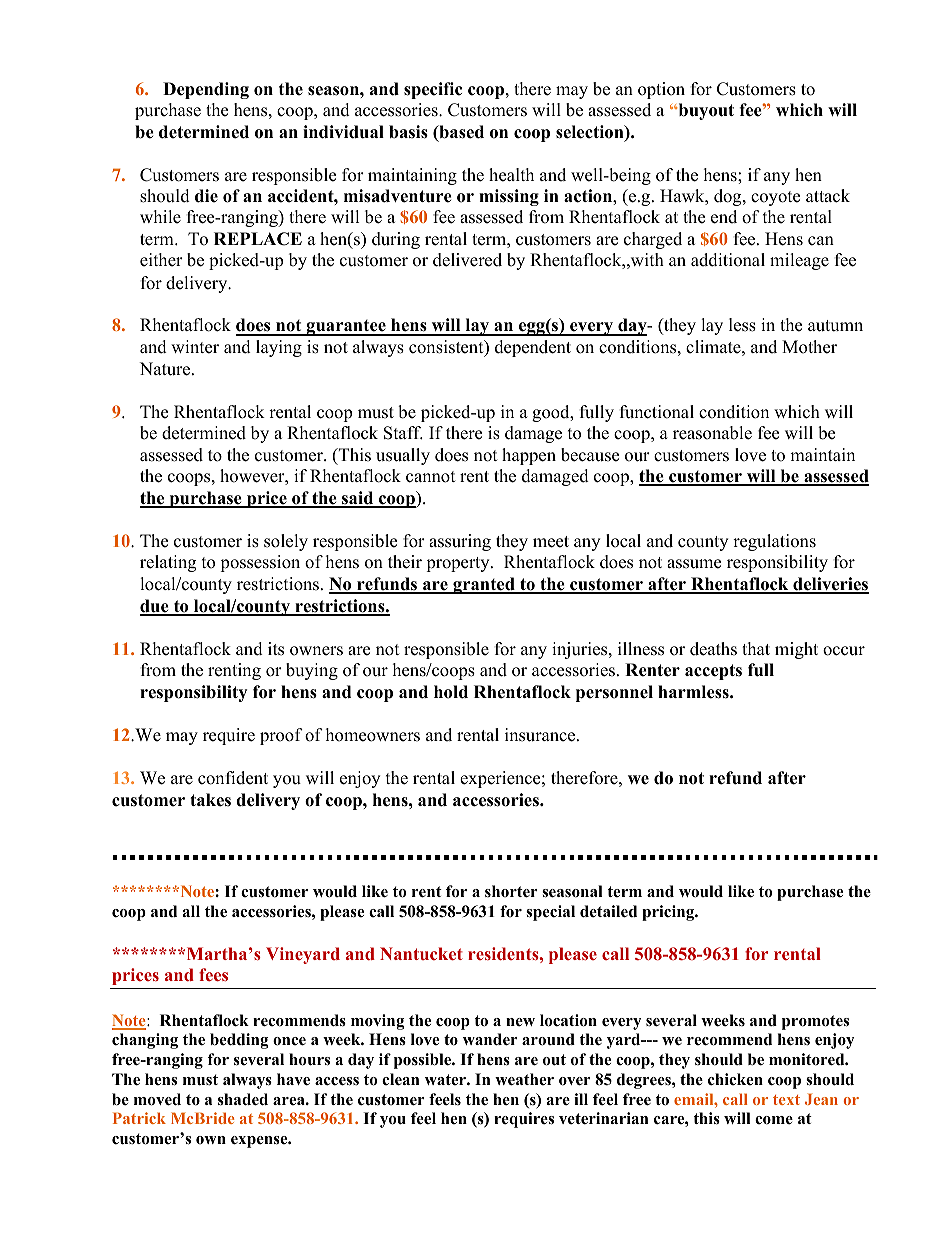  What do you see at coordinates (195, 347) in the screenshot?
I see `winter` at bounding box center [195, 347].
